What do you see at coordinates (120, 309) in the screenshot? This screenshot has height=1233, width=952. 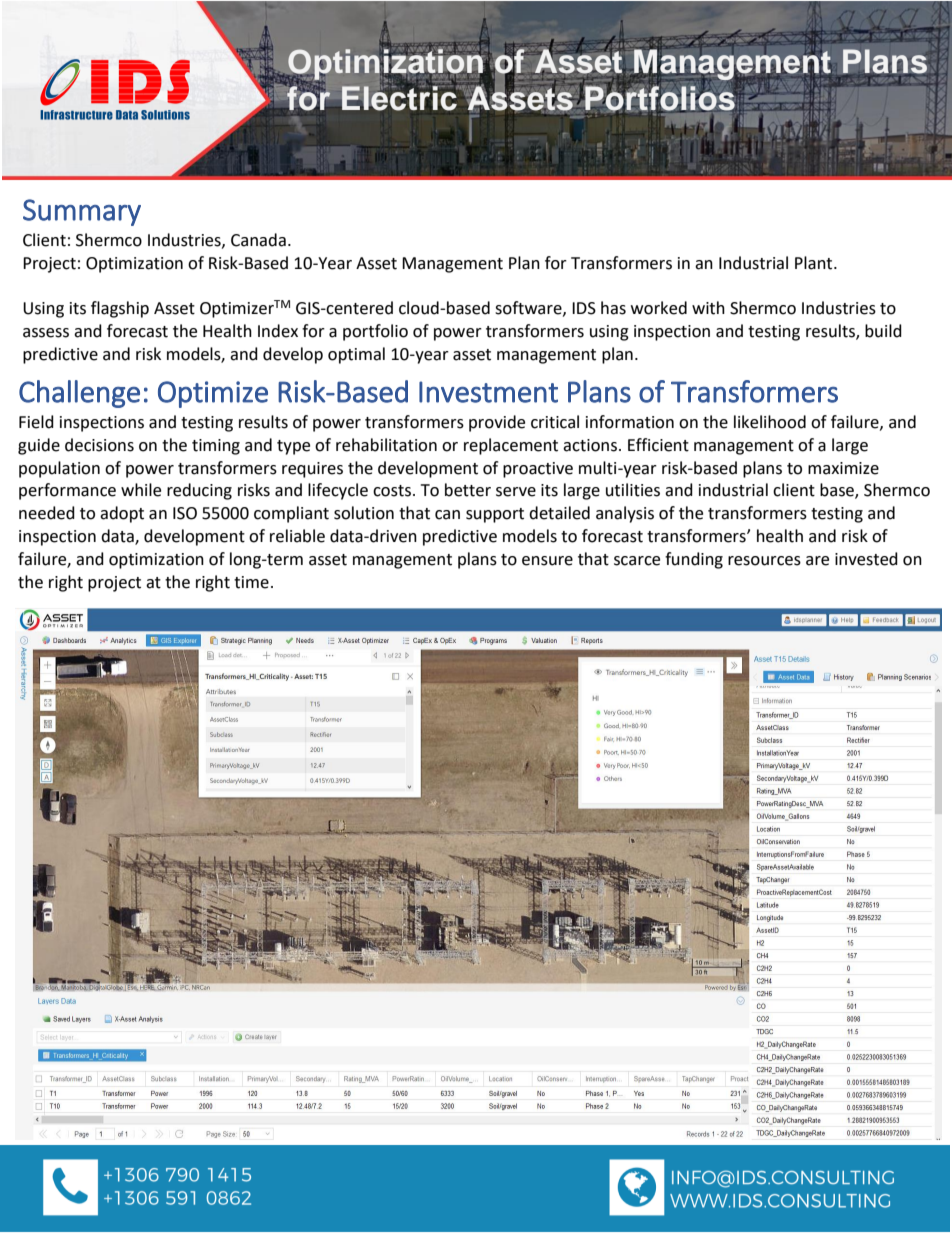 I see `flagship` at bounding box center [120, 309].
